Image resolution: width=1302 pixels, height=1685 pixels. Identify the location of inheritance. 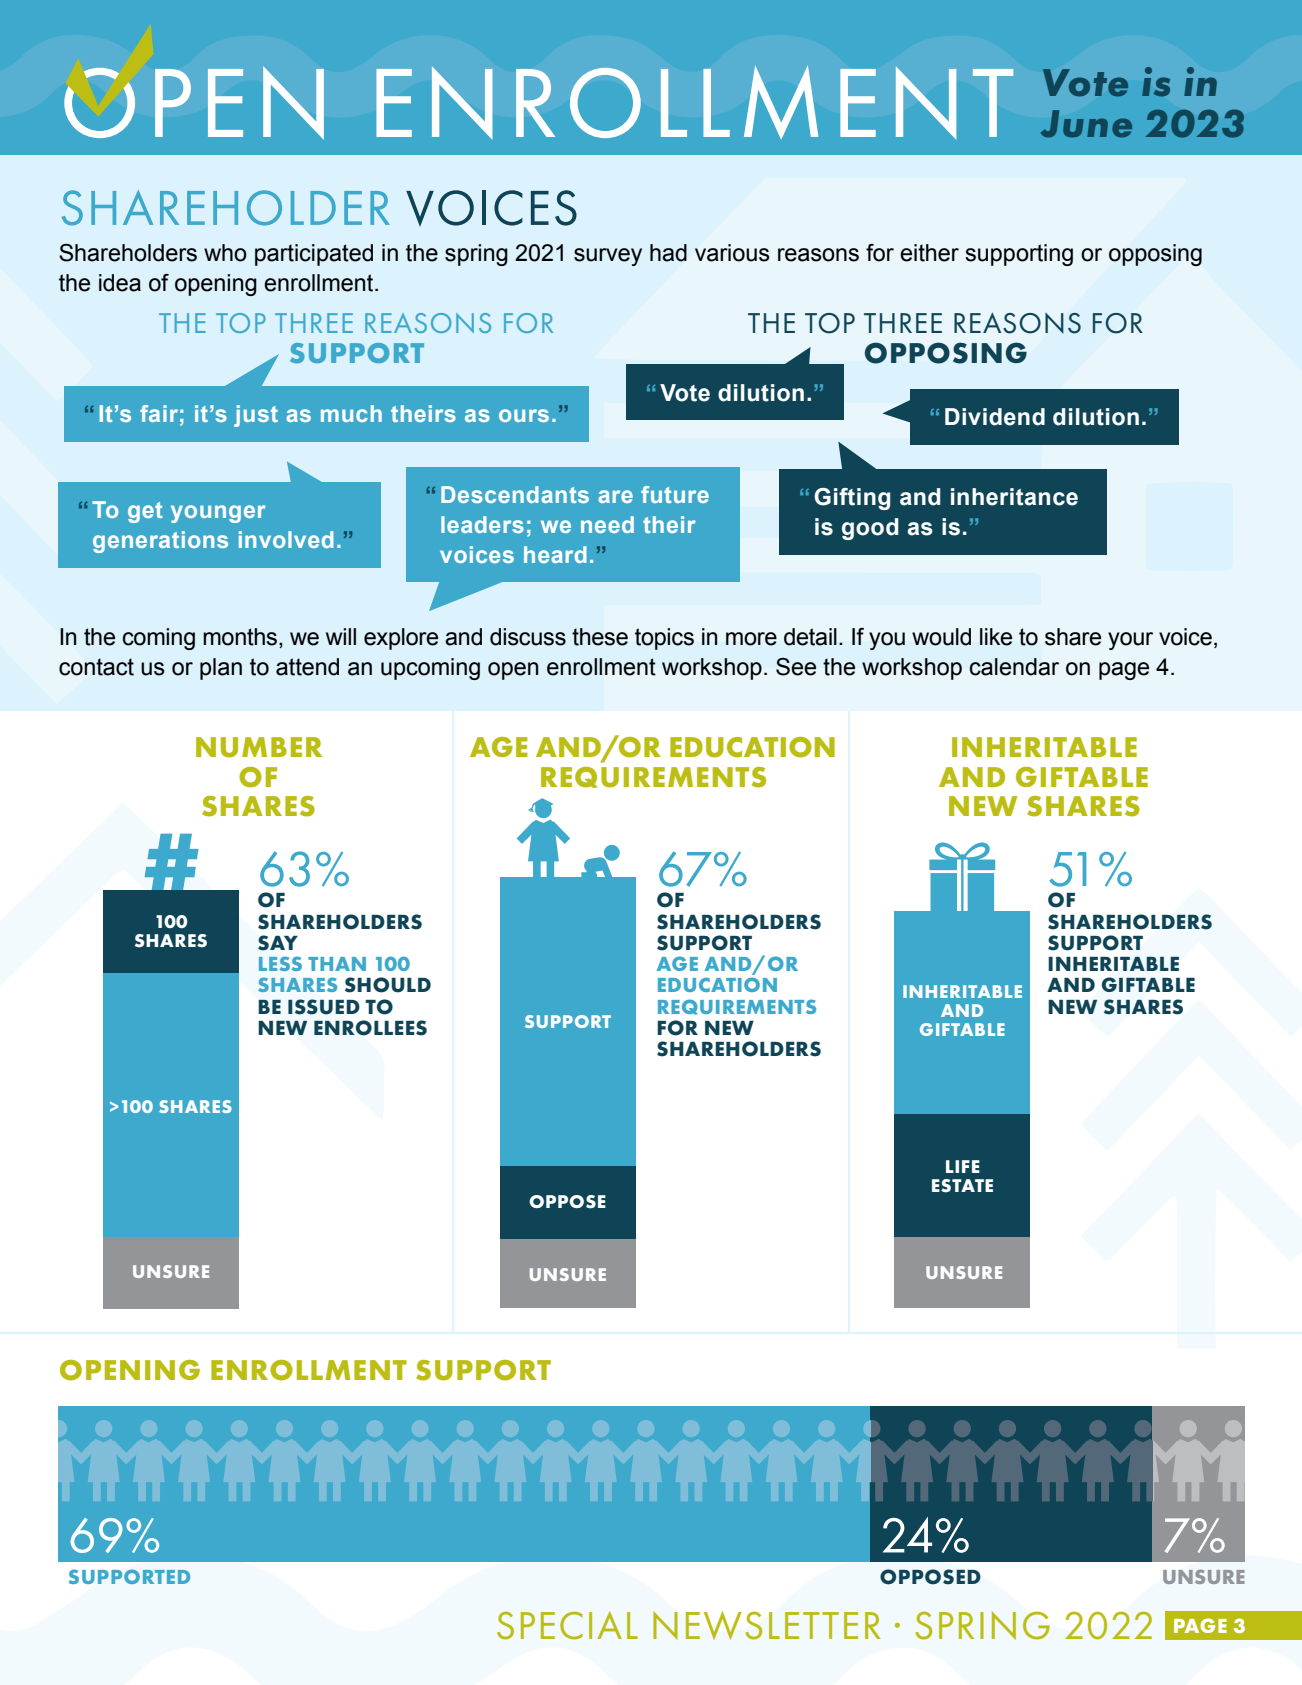
(1014, 497).
